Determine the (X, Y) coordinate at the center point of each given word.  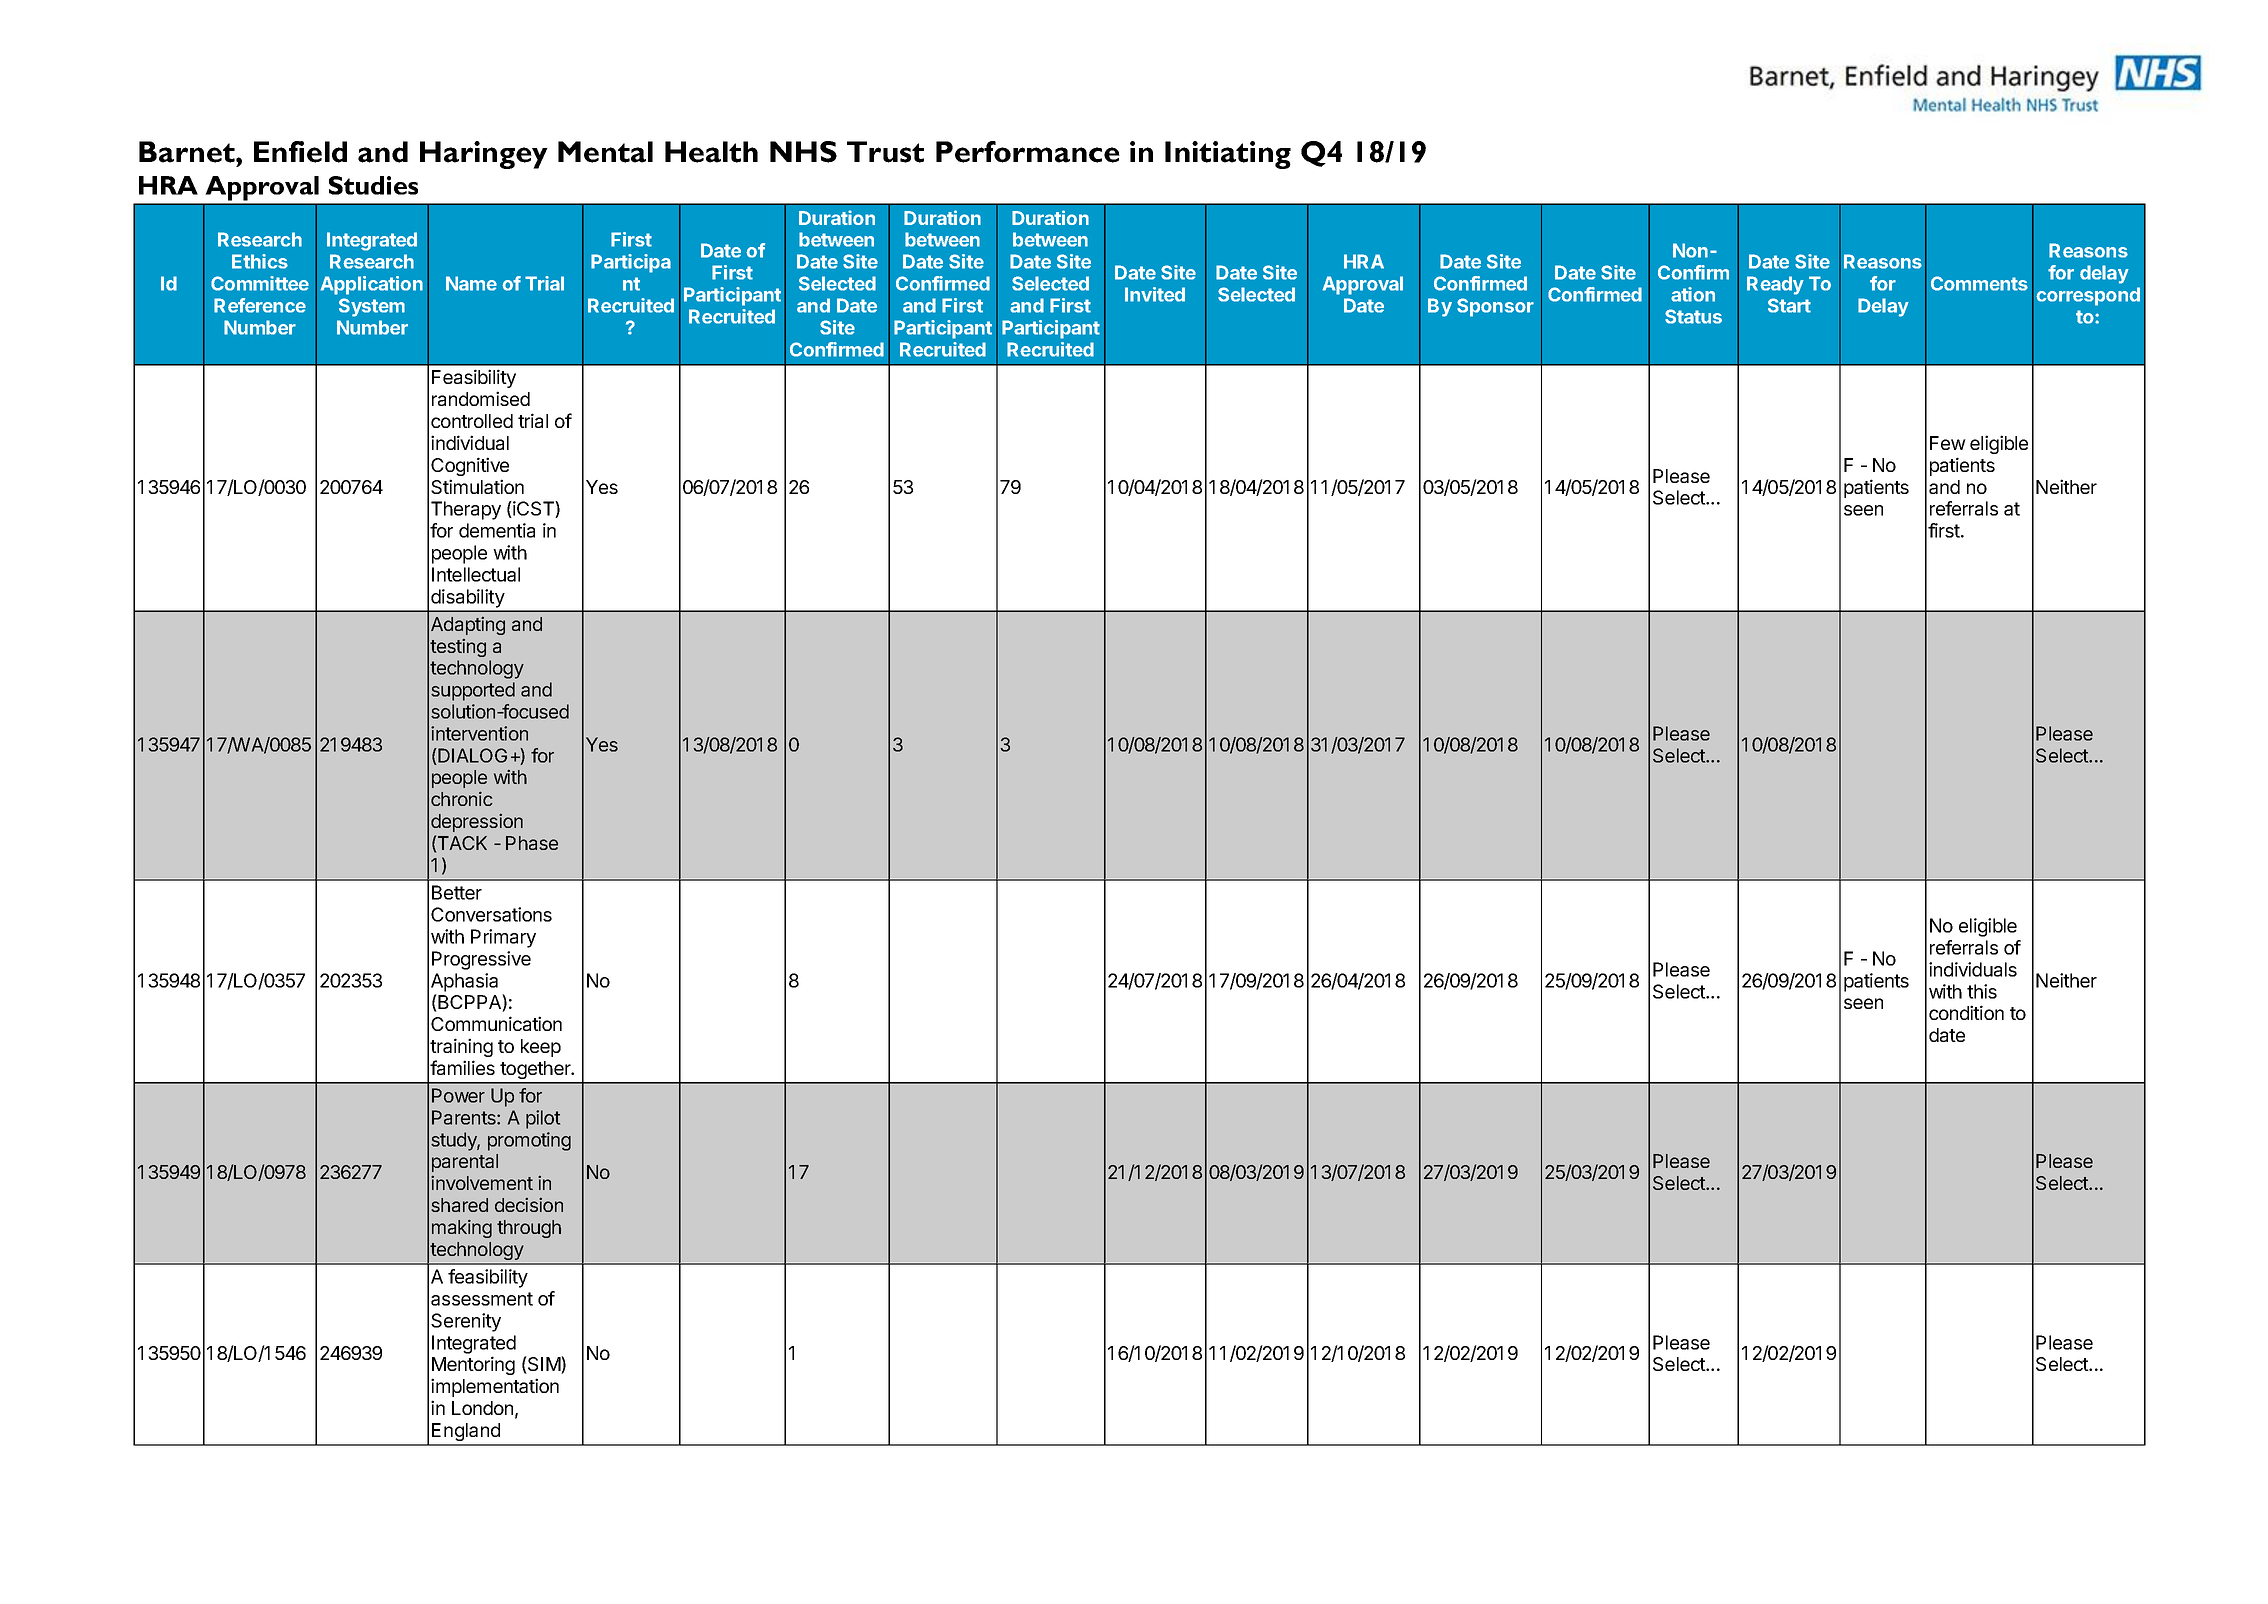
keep (541, 1048)
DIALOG (471, 756)
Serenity (466, 1322)
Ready (1775, 285)
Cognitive (470, 466)
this (1982, 991)
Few (1948, 443)
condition (1966, 1012)
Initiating (1228, 155)
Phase (532, 843)
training (461, 1047)
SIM (544, 1365)
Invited (1155, 294)
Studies (373, 185)
